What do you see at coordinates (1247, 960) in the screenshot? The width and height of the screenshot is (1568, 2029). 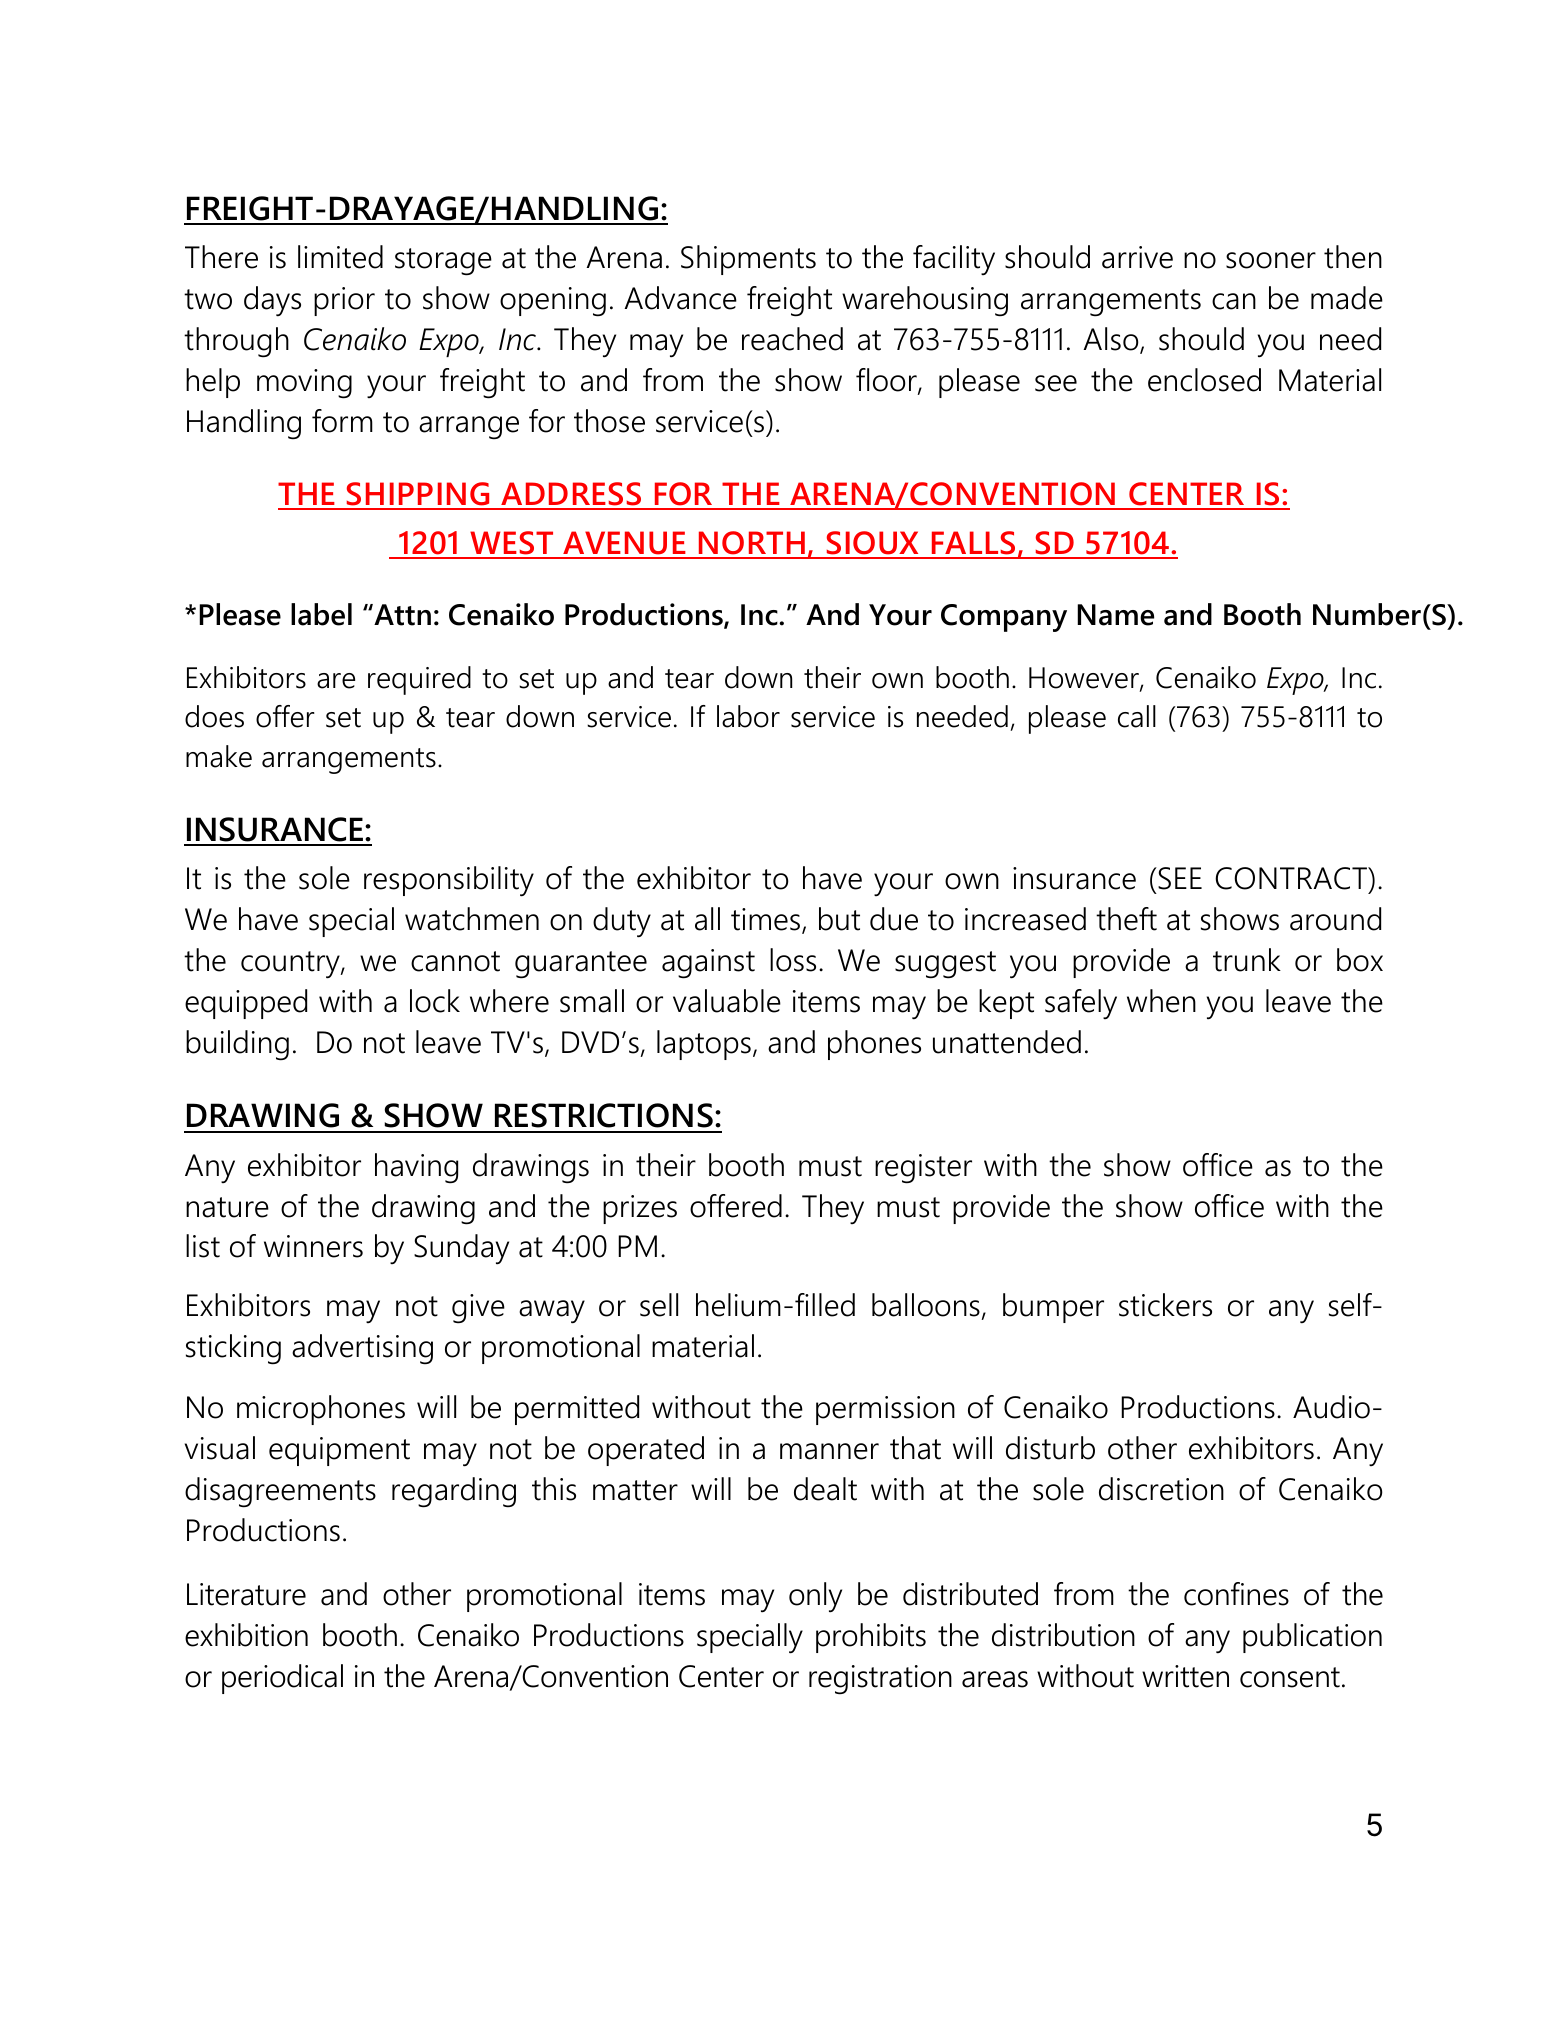 I see `trunk` at bounding box center [1247, 960].
